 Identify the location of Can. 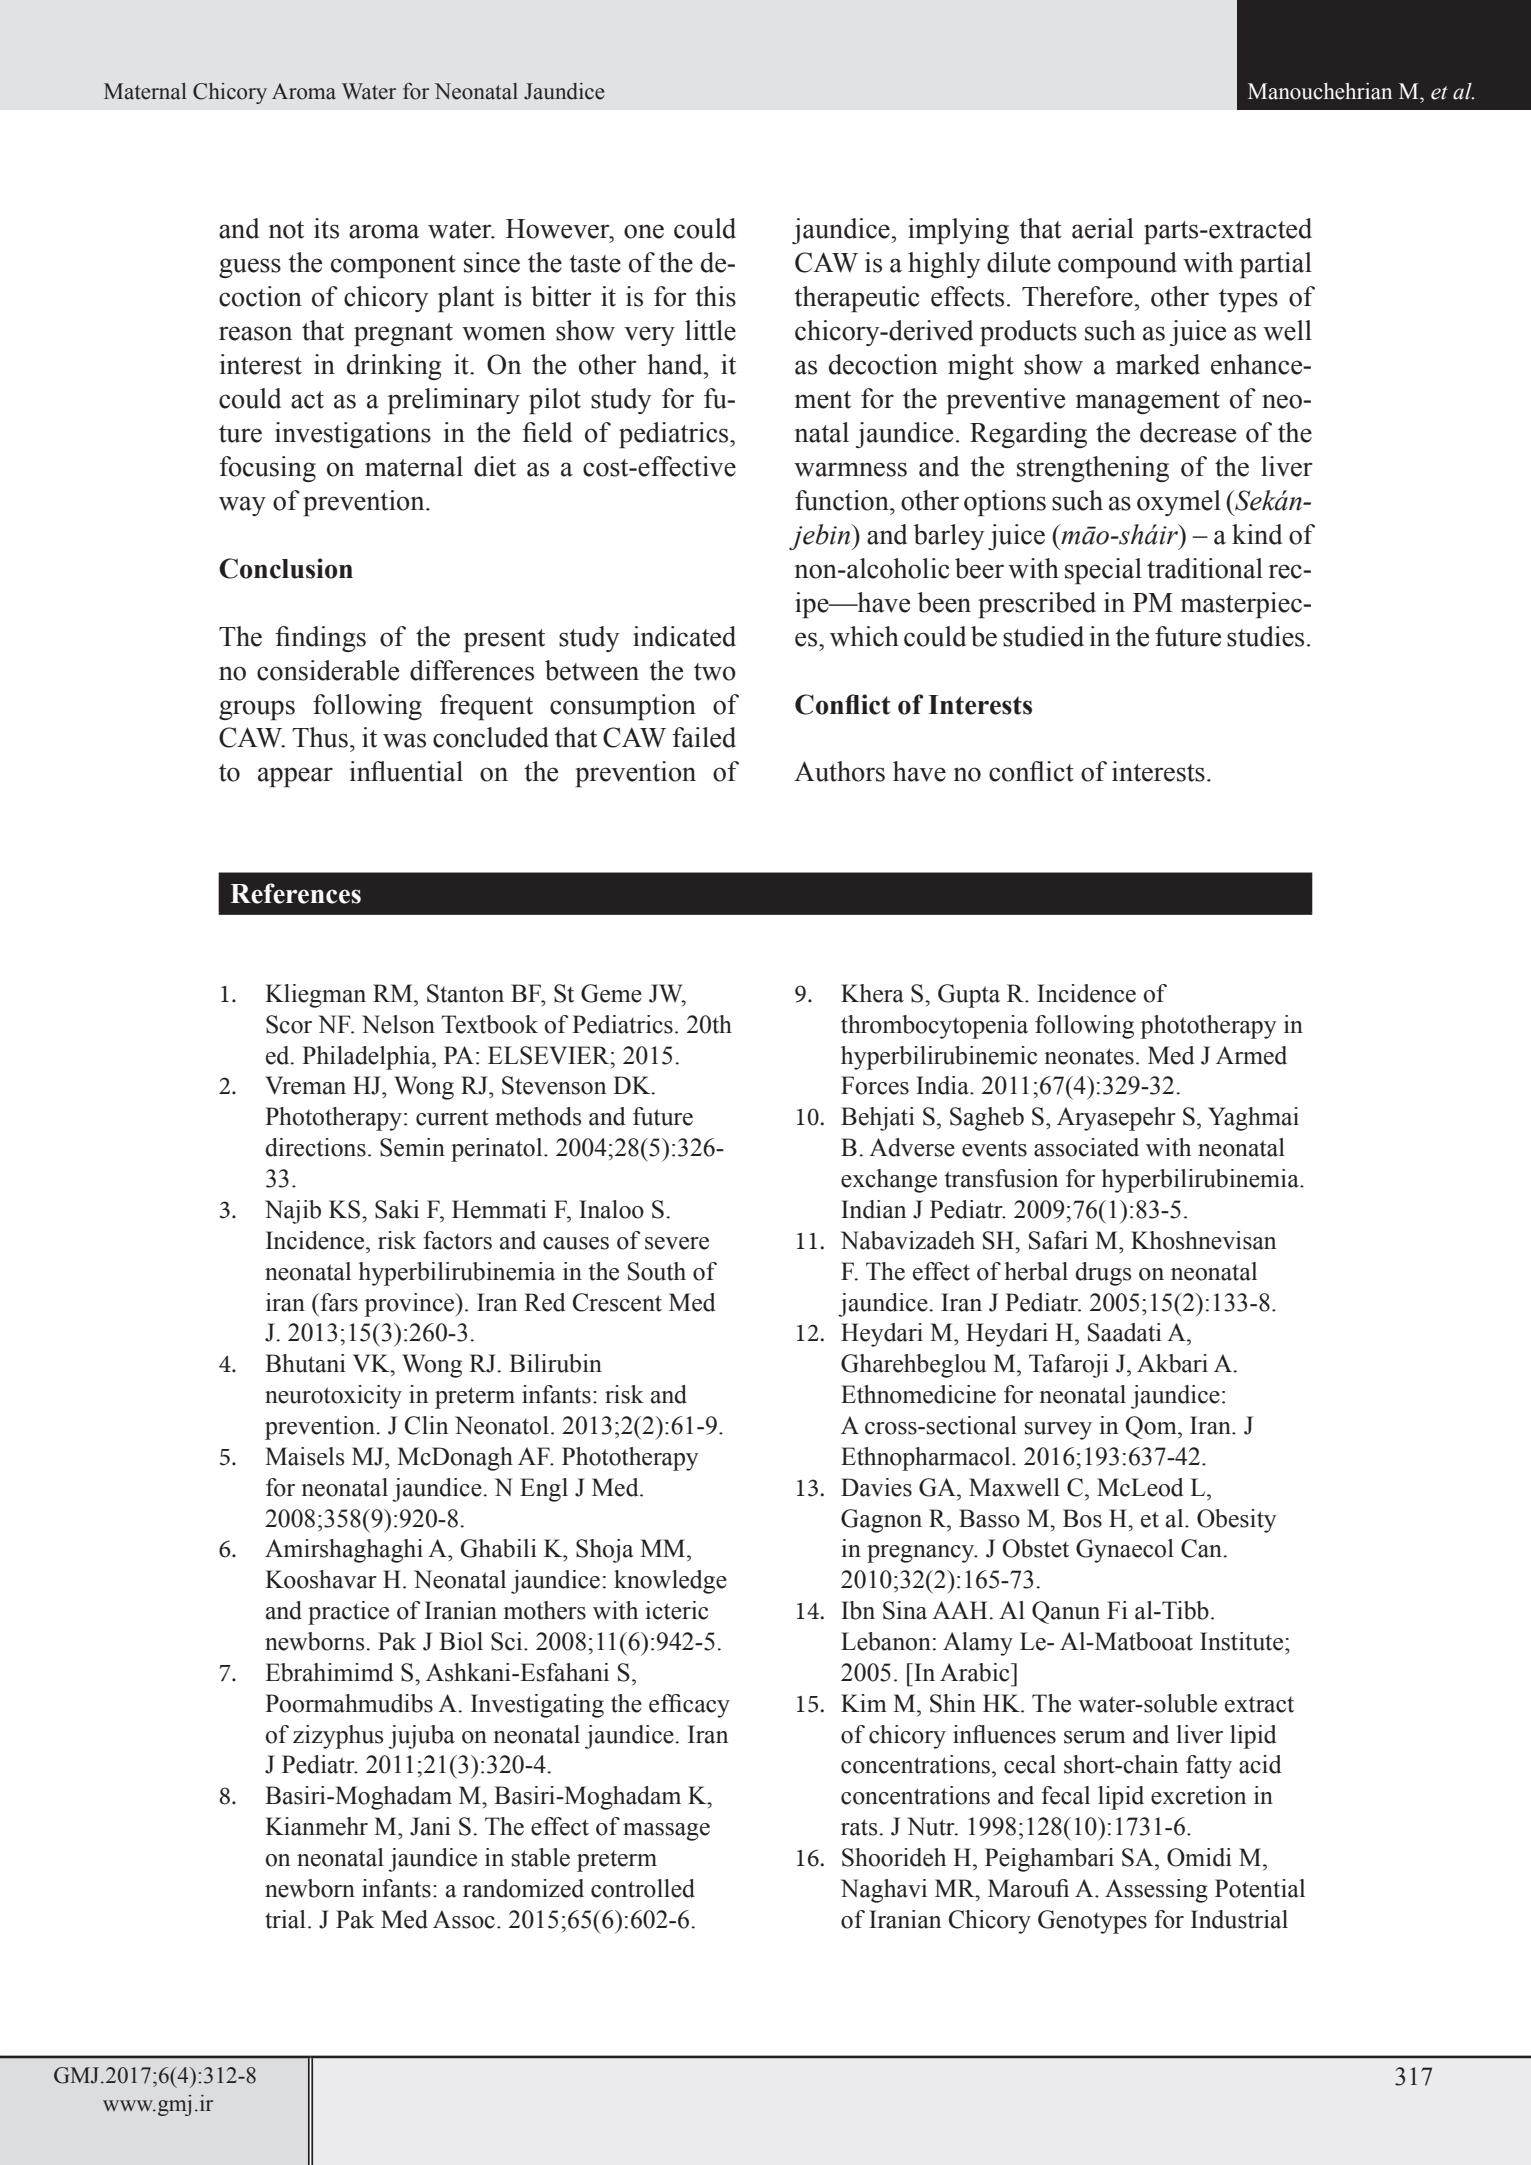
(1202, 1548).
